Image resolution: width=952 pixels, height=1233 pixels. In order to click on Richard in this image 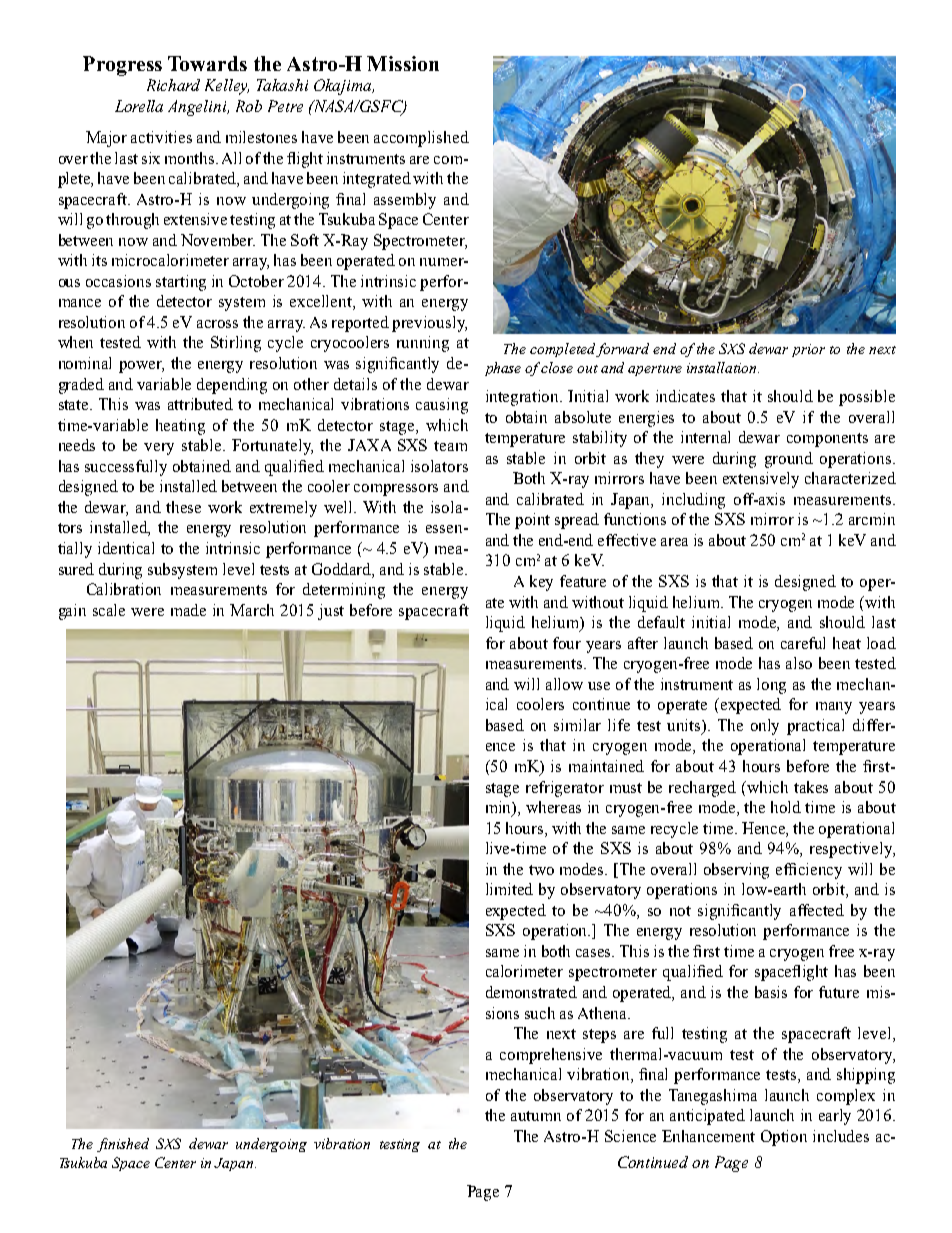, I will do `click(173, 85)`.
